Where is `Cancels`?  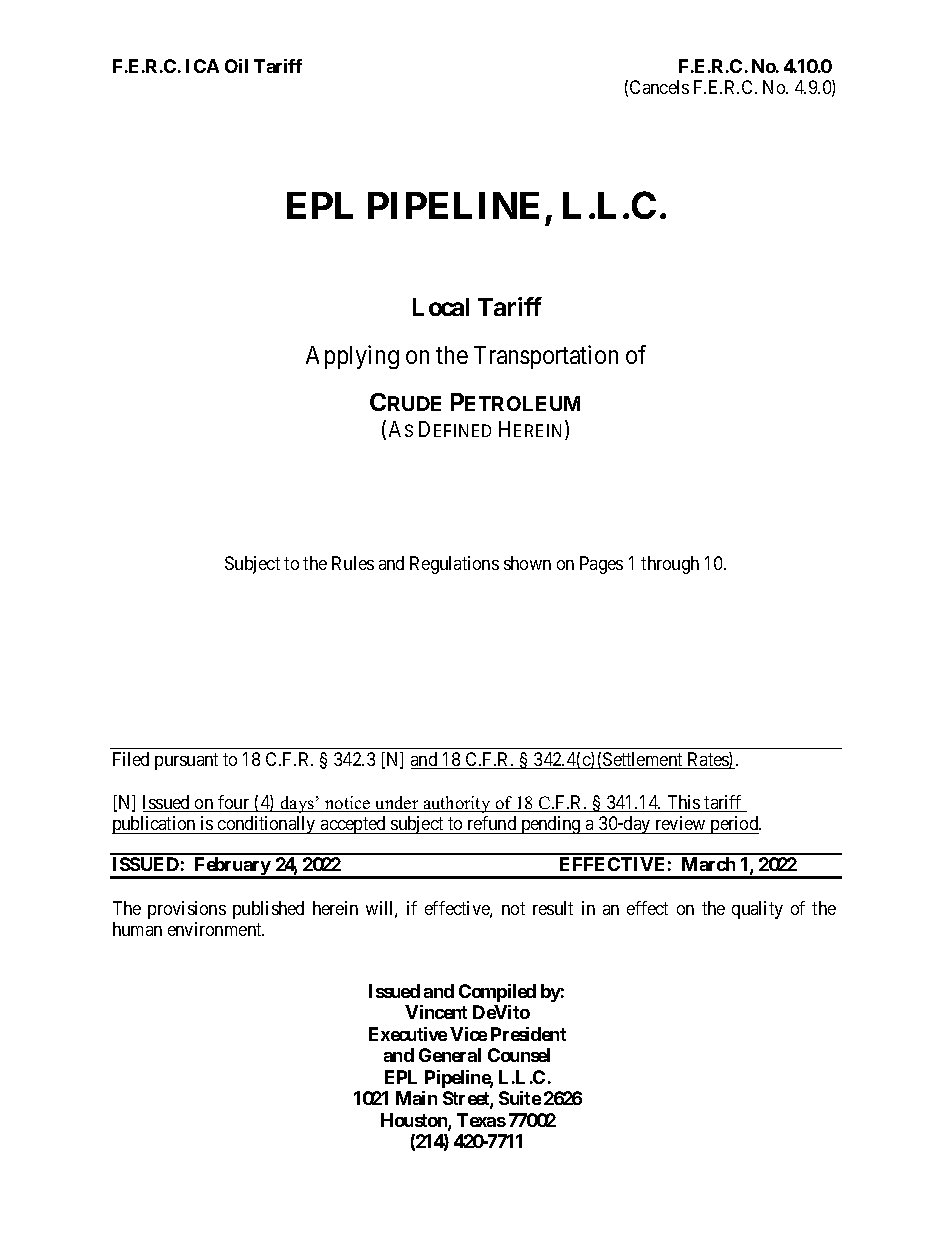 Cancels is located at coordinates (659, 87).
